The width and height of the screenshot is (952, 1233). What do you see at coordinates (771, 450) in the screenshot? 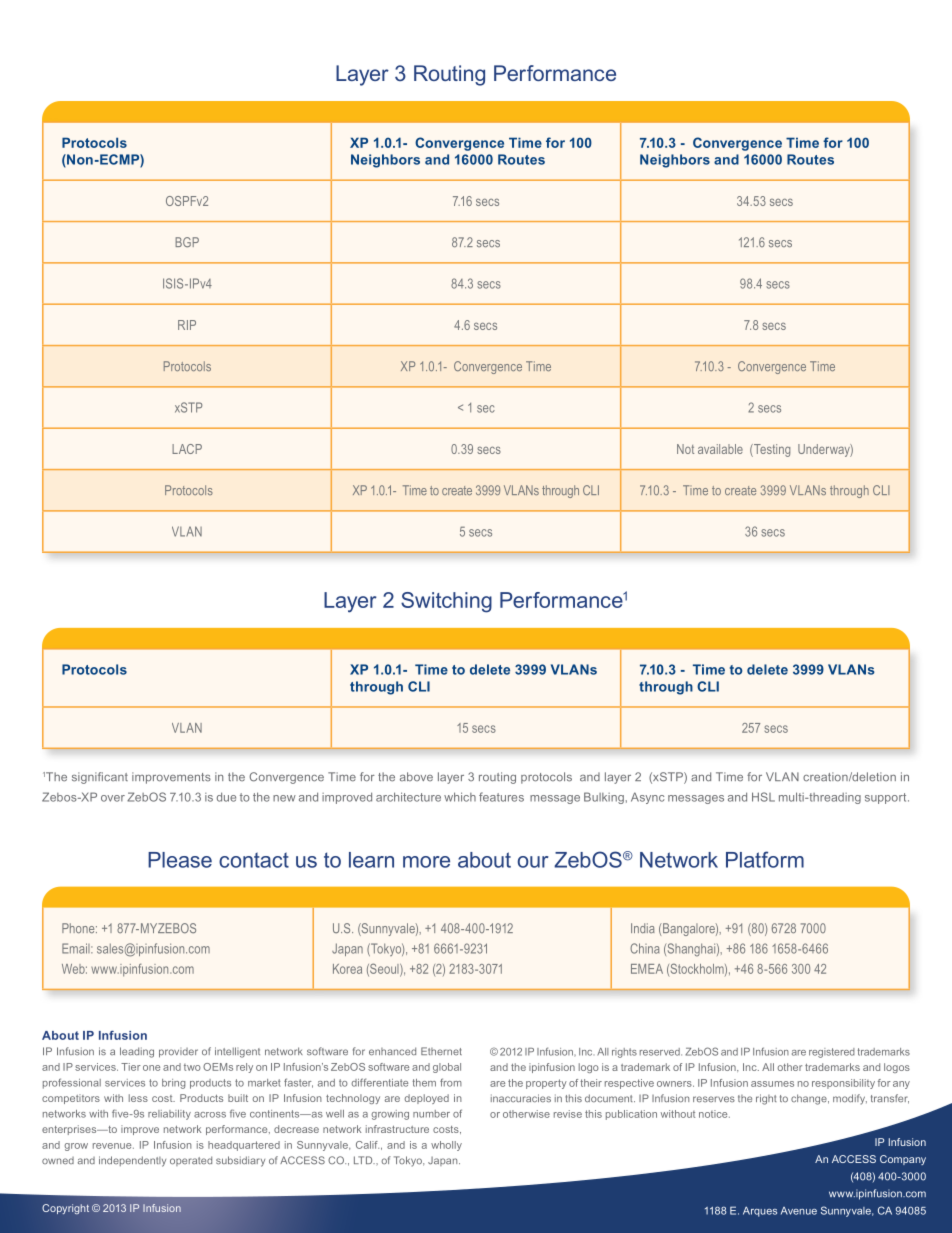
I see `Testing` at bounding box center [771, 450].
